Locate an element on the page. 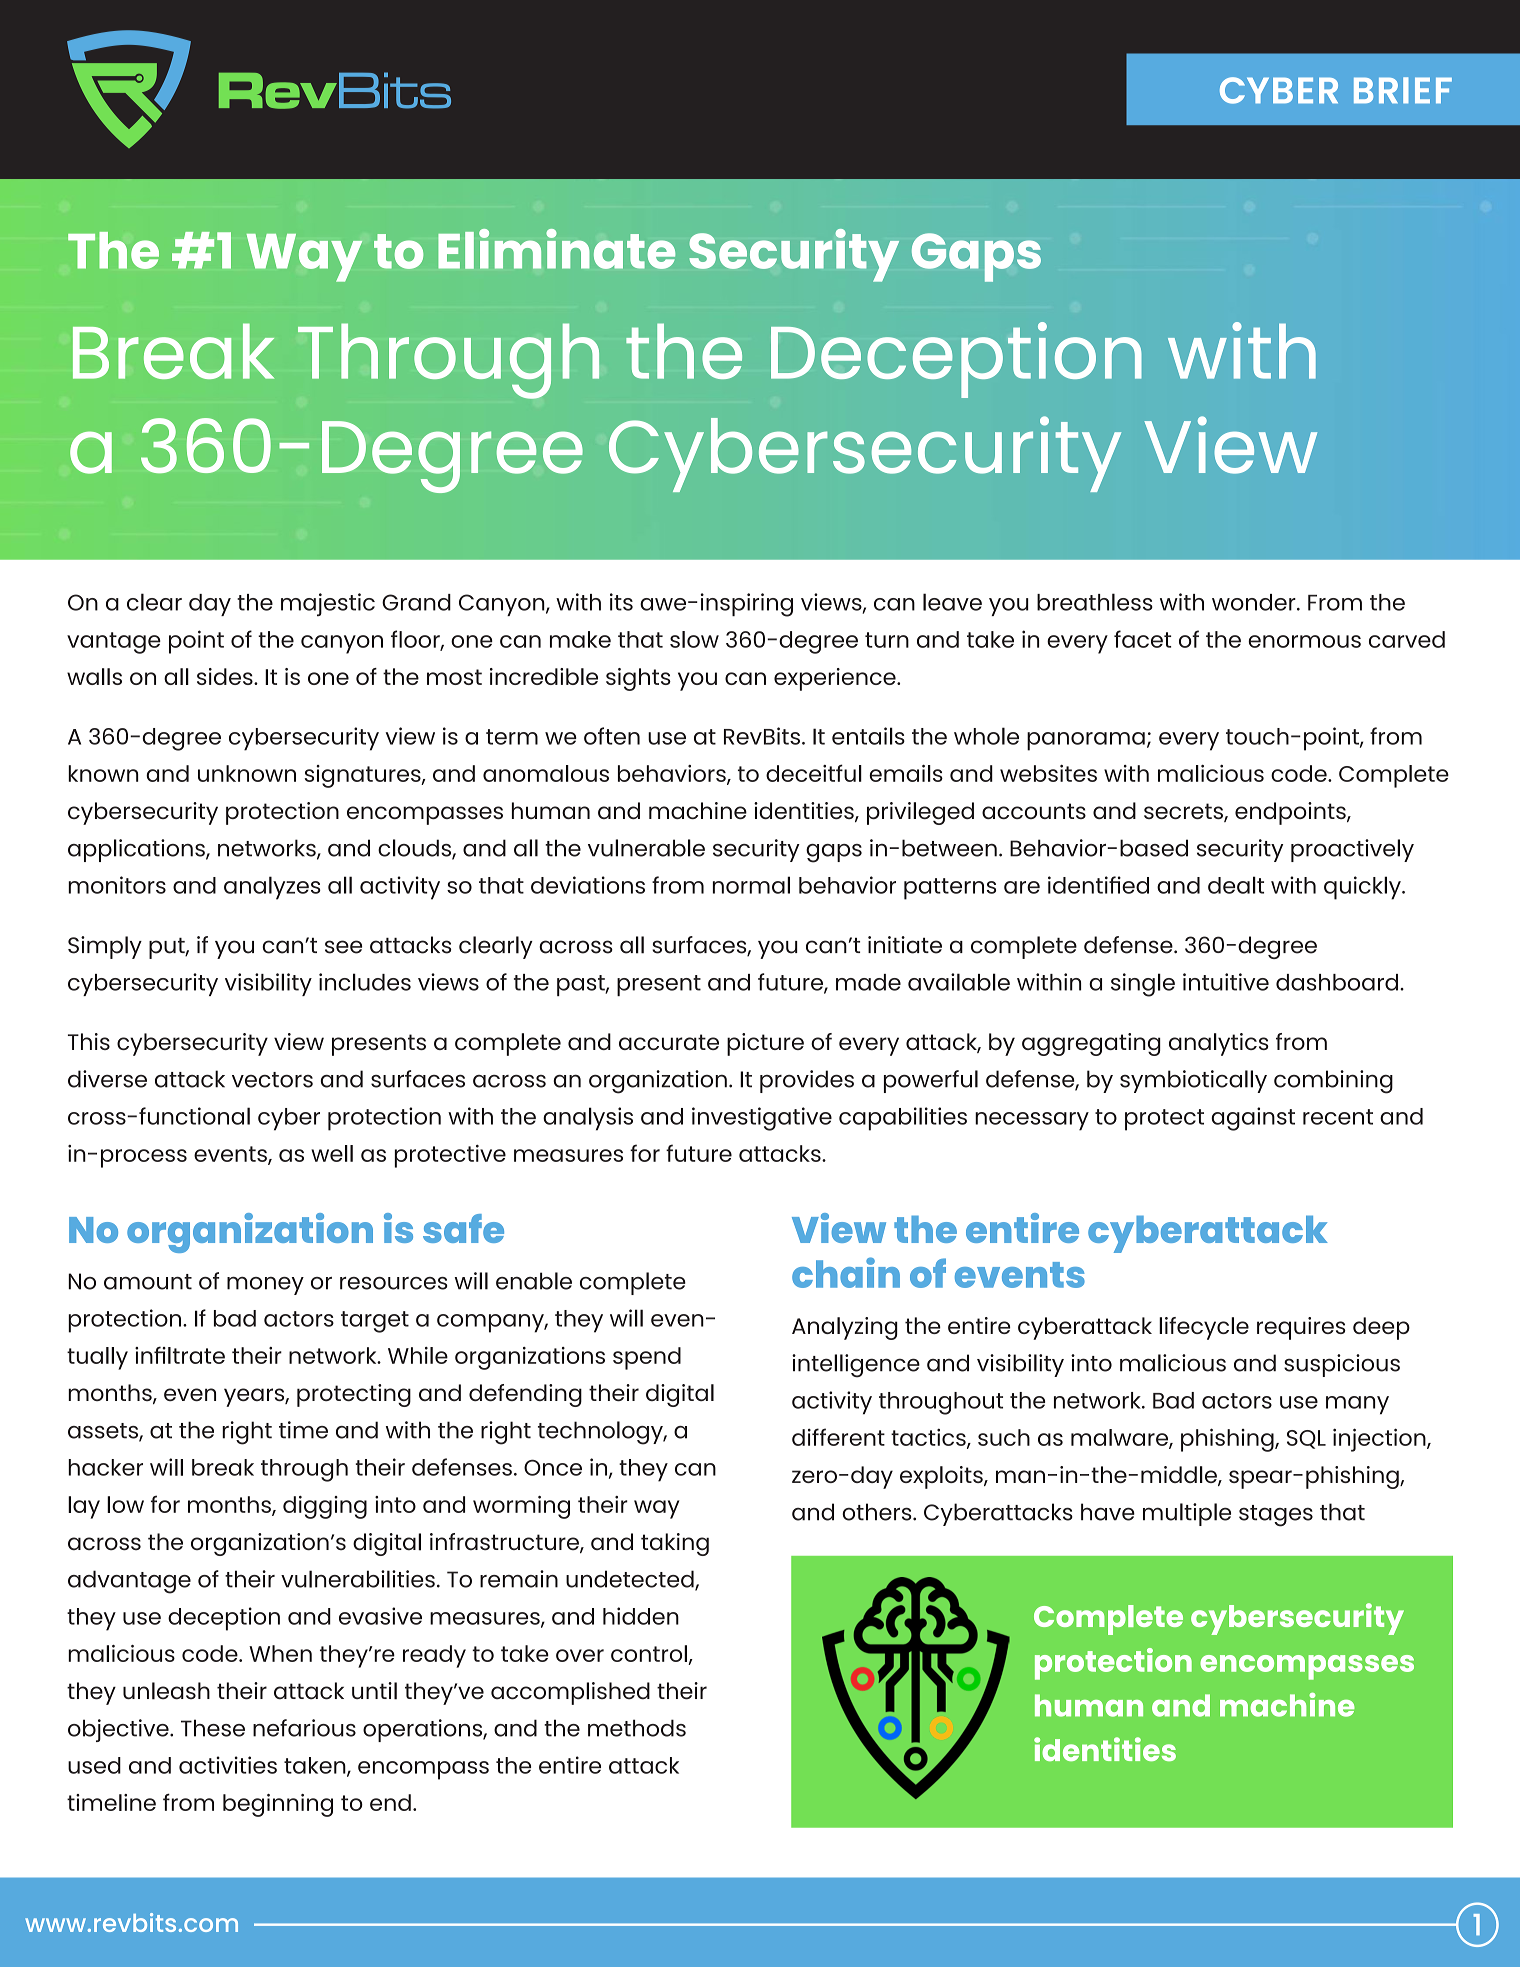  methods is located at coordinates (637, 1728).
